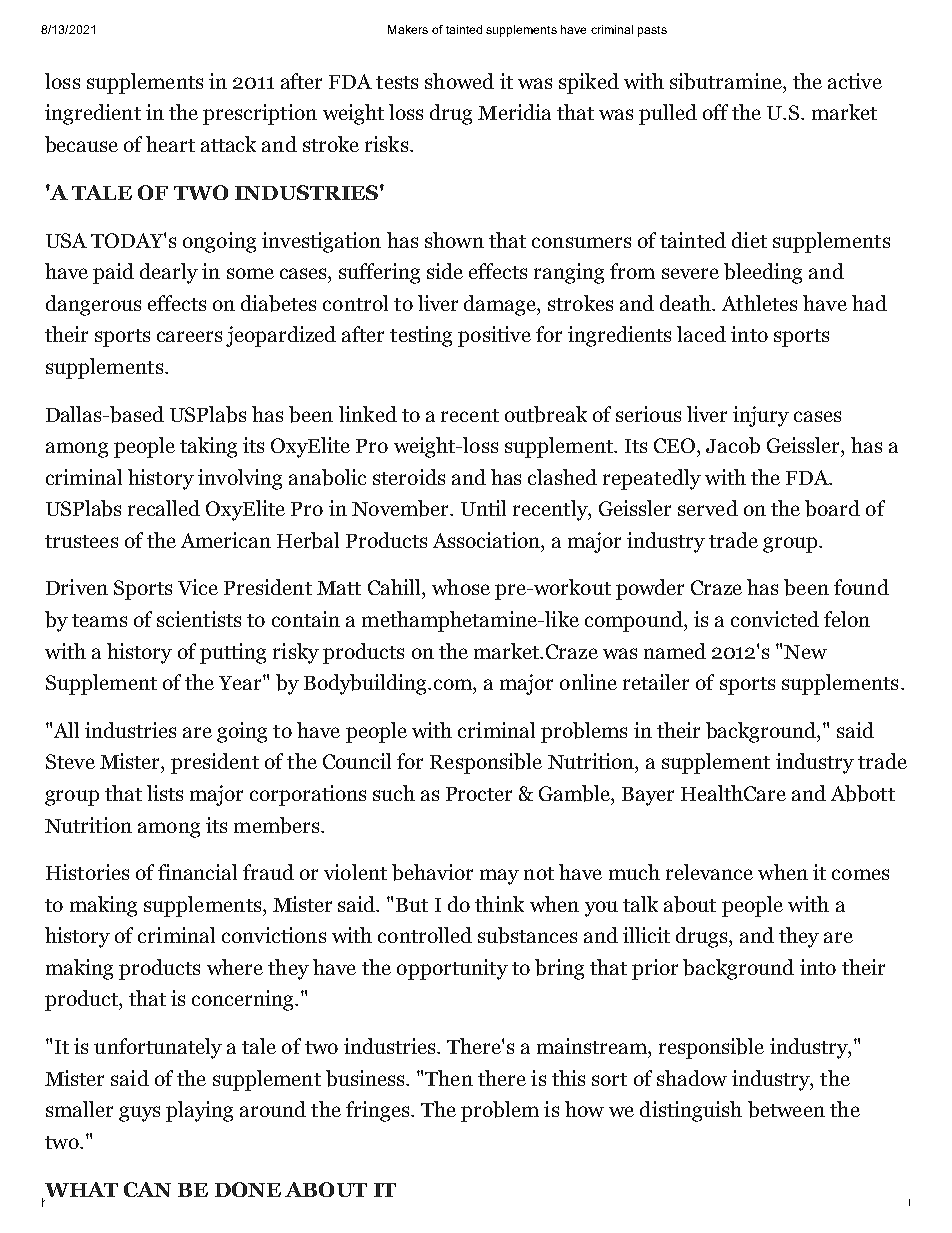  I want to click on whose, so click(461, 587).
